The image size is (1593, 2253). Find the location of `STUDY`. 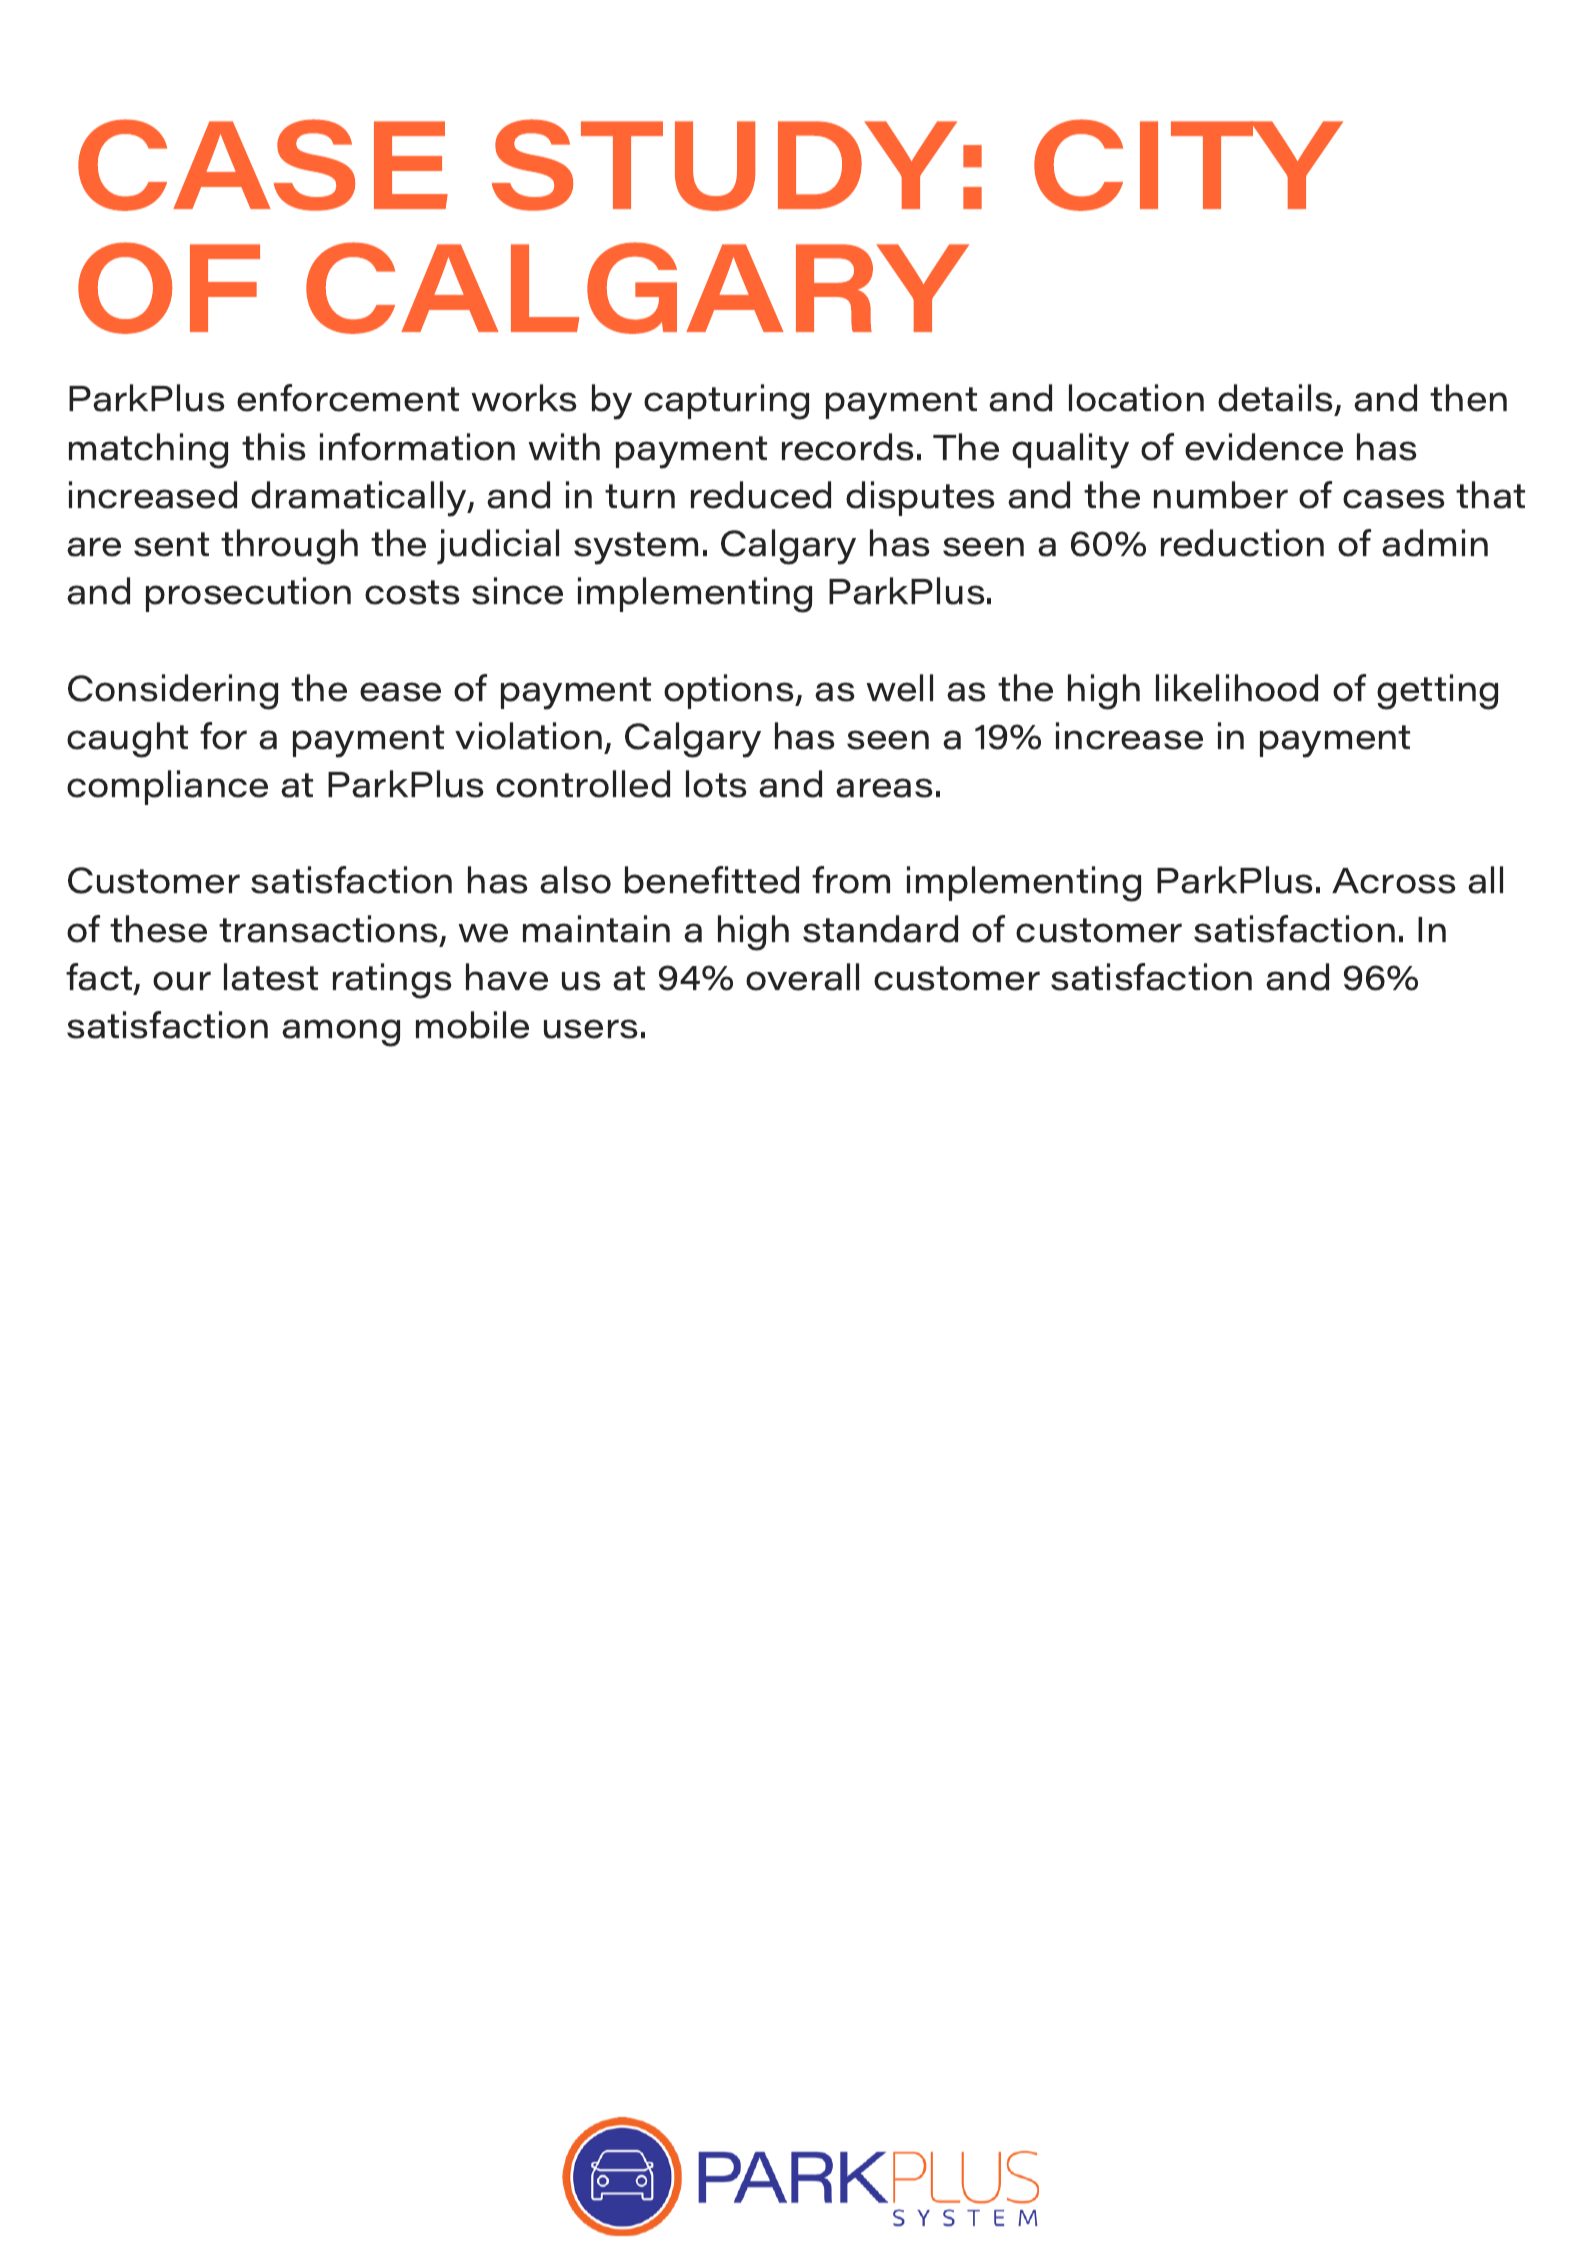

STUDY is located at coordinates (724, 165).
